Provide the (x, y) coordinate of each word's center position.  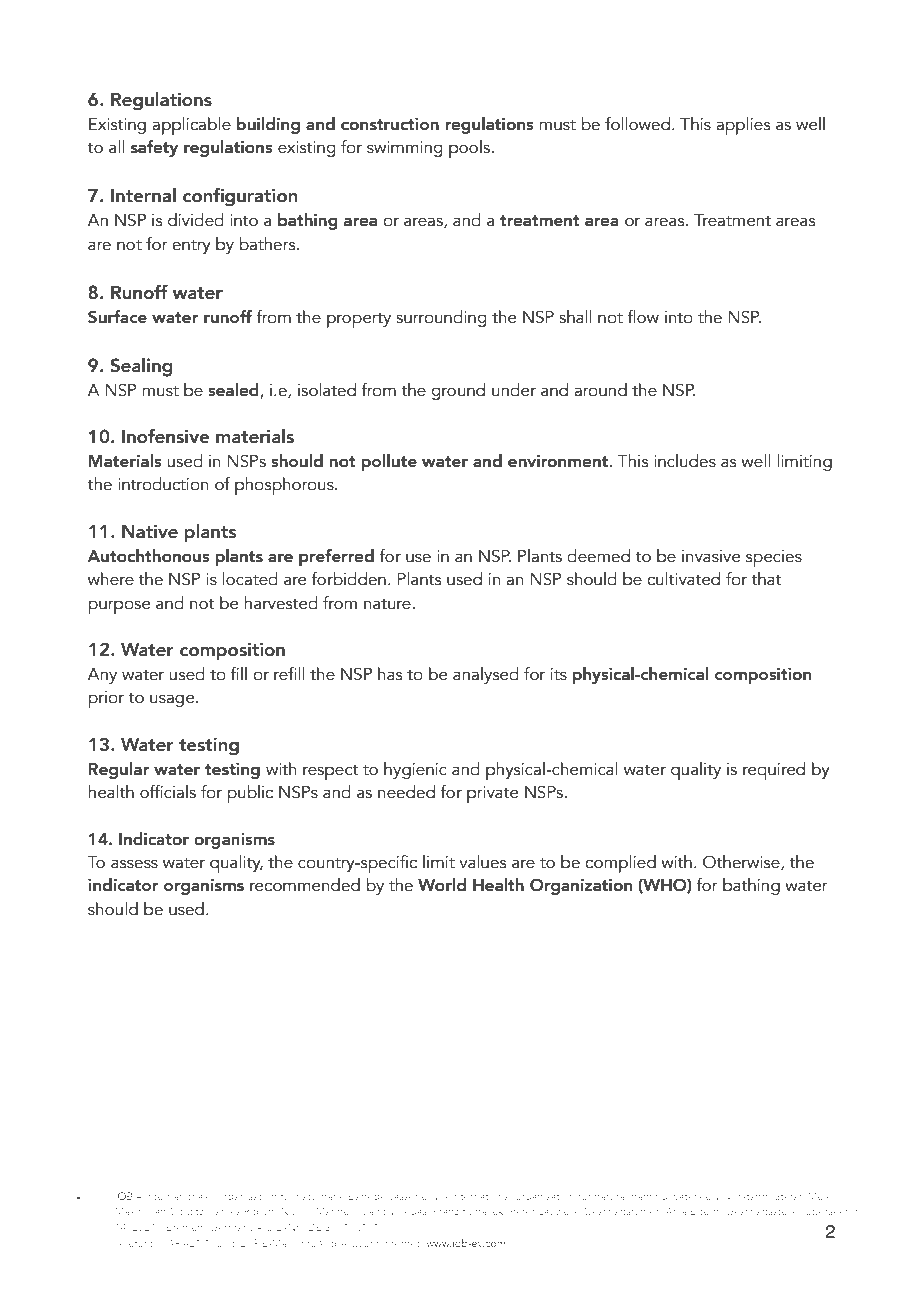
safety (154, 148)
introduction (163, 484)
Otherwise (742, 863)
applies (743, 126)
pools (469, 149)
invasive (711, 556)
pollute (389, 462)
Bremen (185, 1227)
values (482, 862)
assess (134, 864)
